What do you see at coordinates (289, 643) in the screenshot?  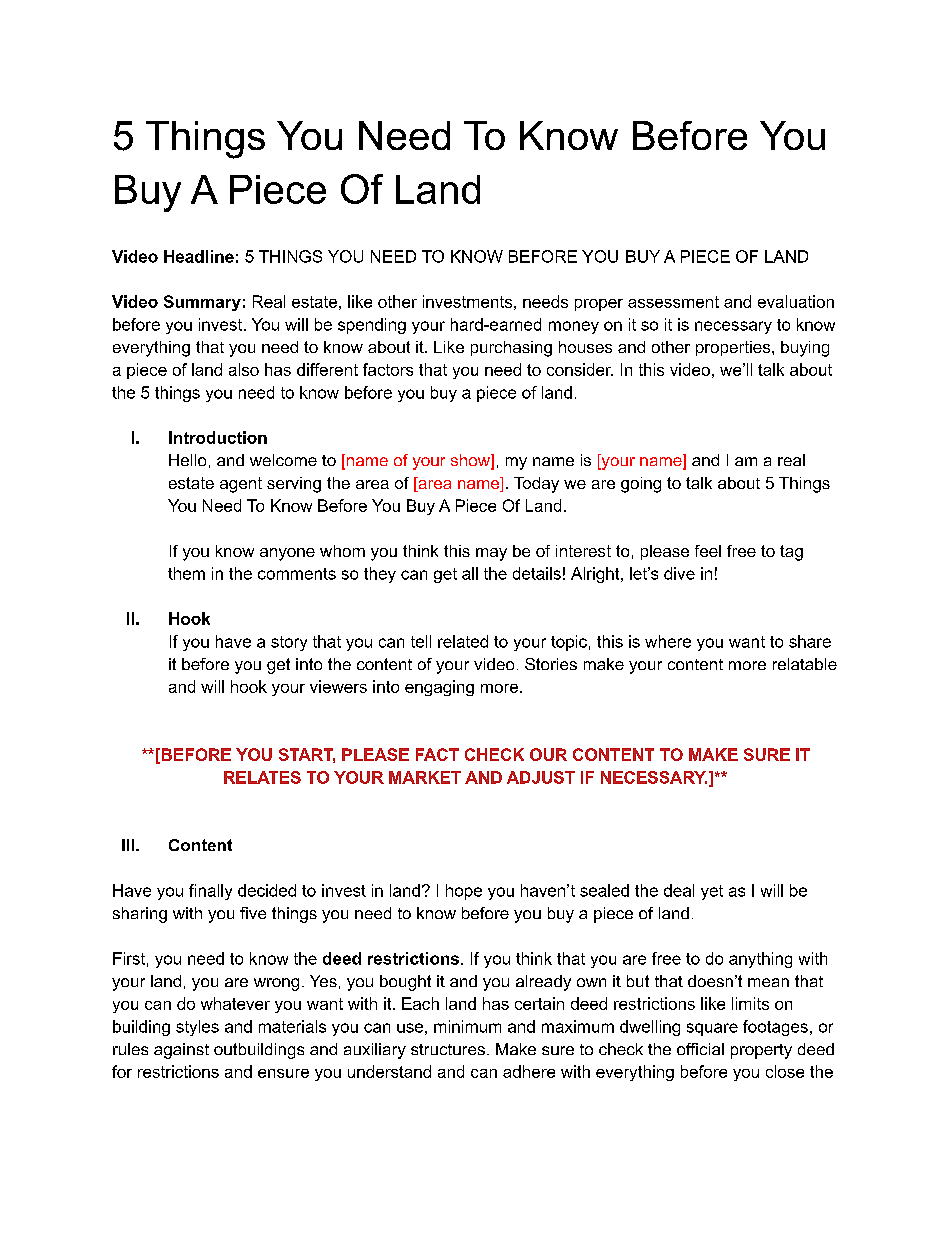 I see `story` at bounding box center [289, 643].
